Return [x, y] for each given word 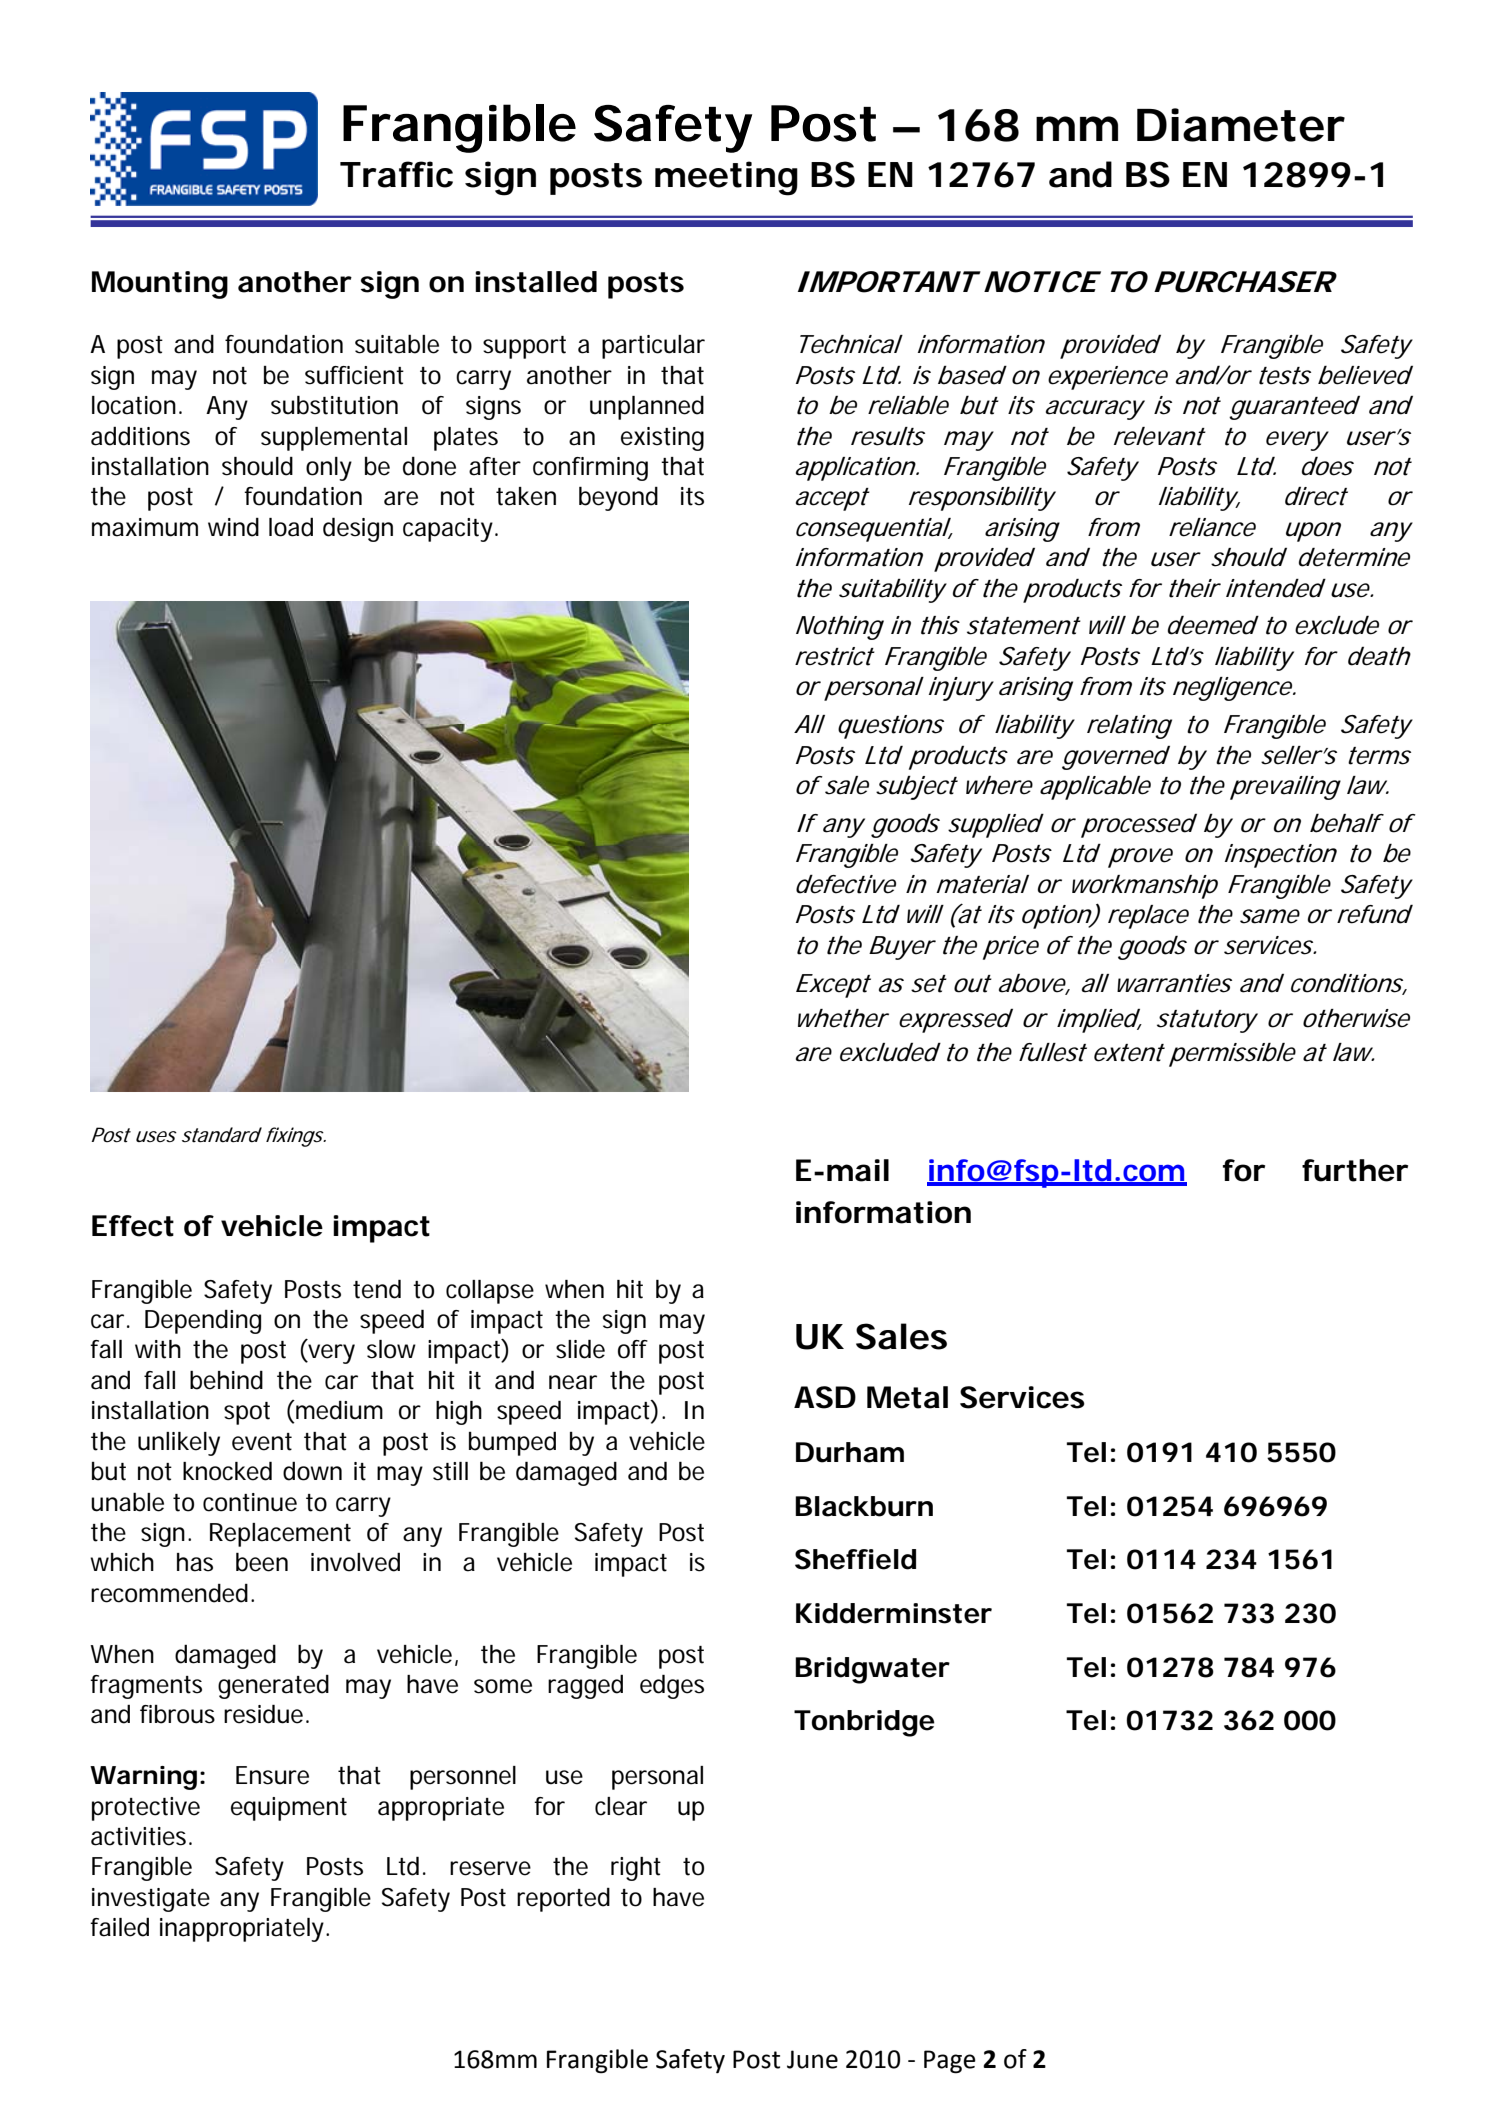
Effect [133, 1226]
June [812, 2059]
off [633, 1349]
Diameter [1241, 125]
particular [653, 347]
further [1355, 1170]
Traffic [396, 174]
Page [950, 2062]
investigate [151, 1900]
